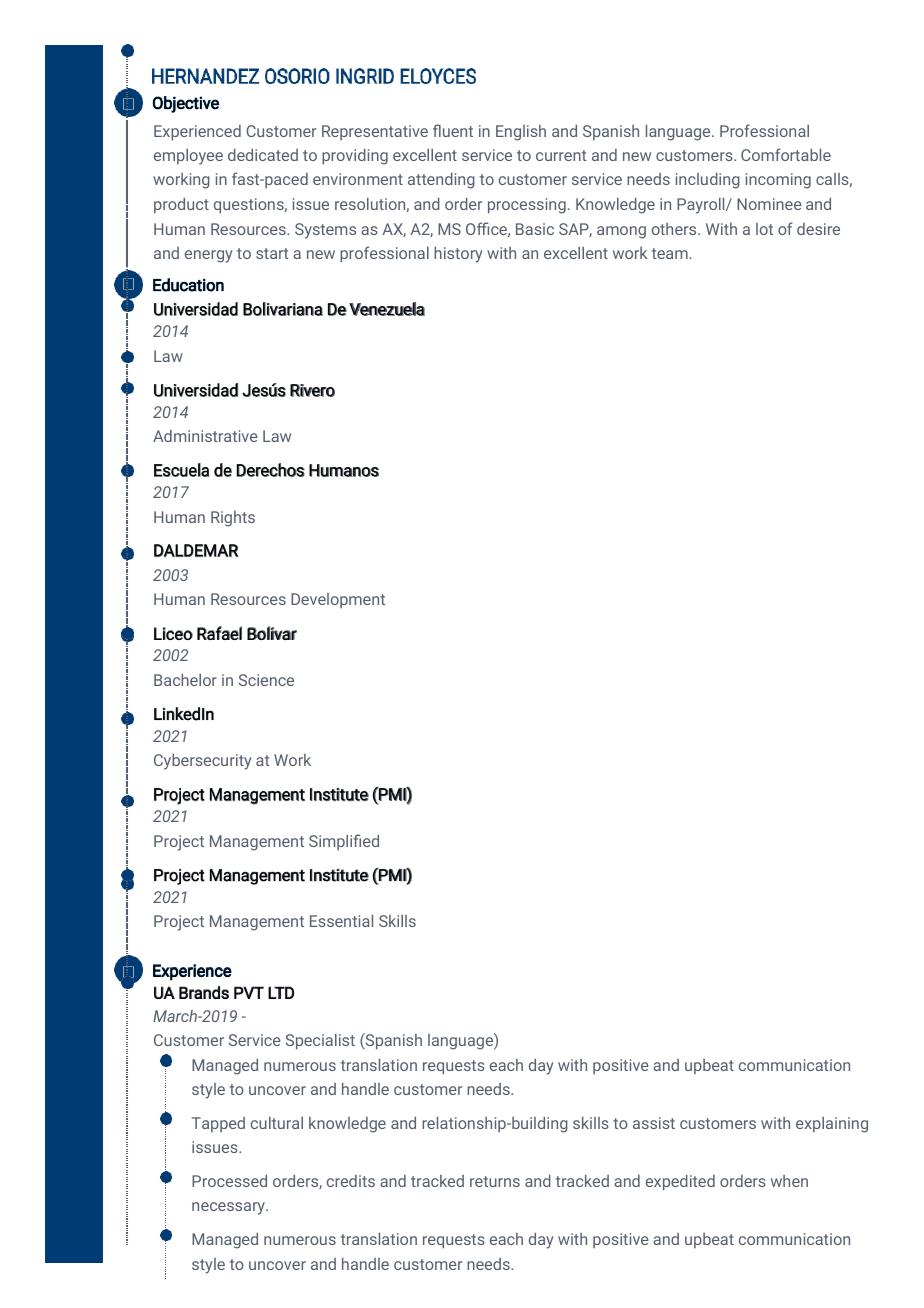 The width and height of the document is (924, 1308). Describe the element at coordinates (521, 133) in the document. I see `English` at that location.
